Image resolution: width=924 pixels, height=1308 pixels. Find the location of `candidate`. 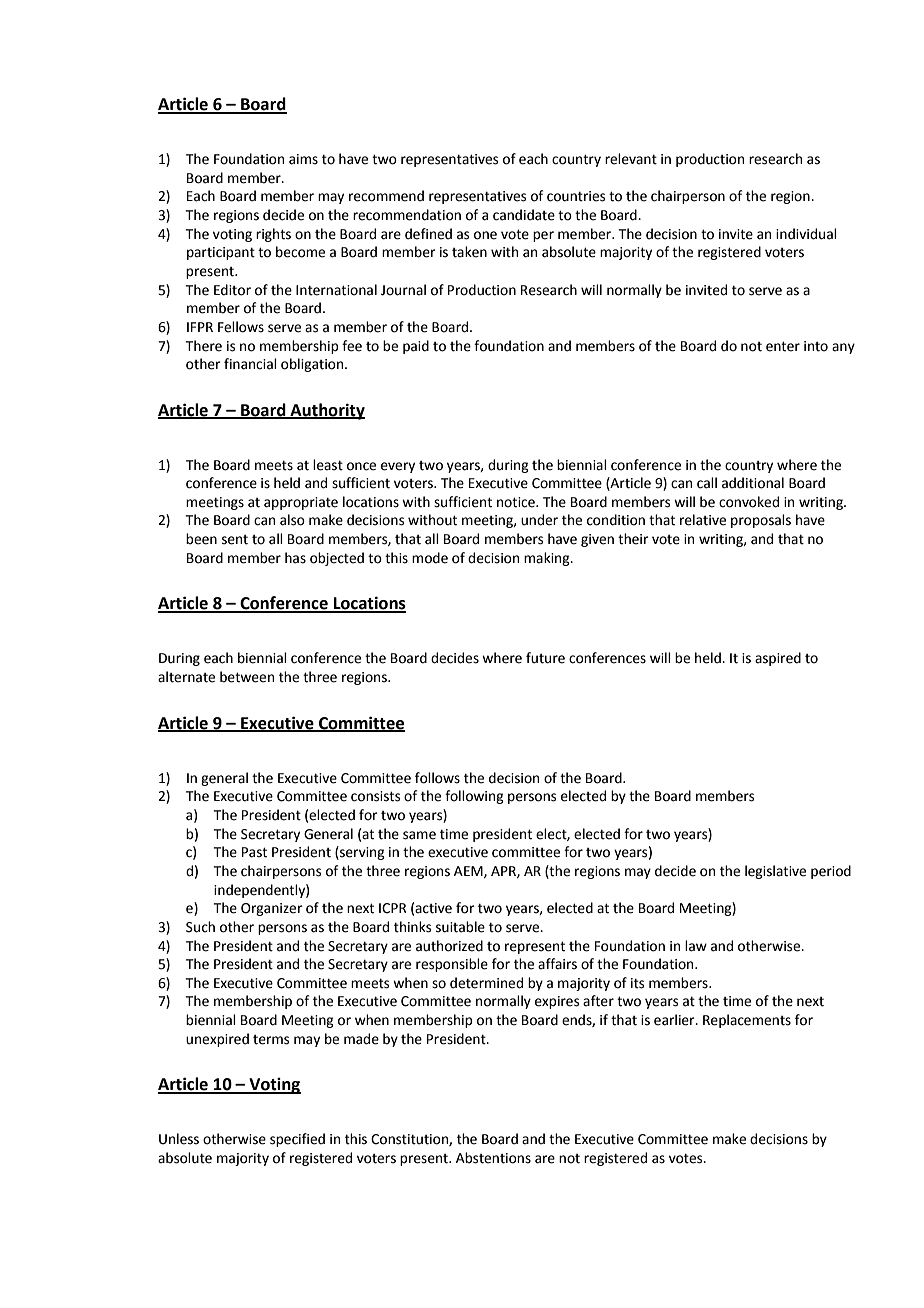

candidate is located at coordinates (524, 215).
